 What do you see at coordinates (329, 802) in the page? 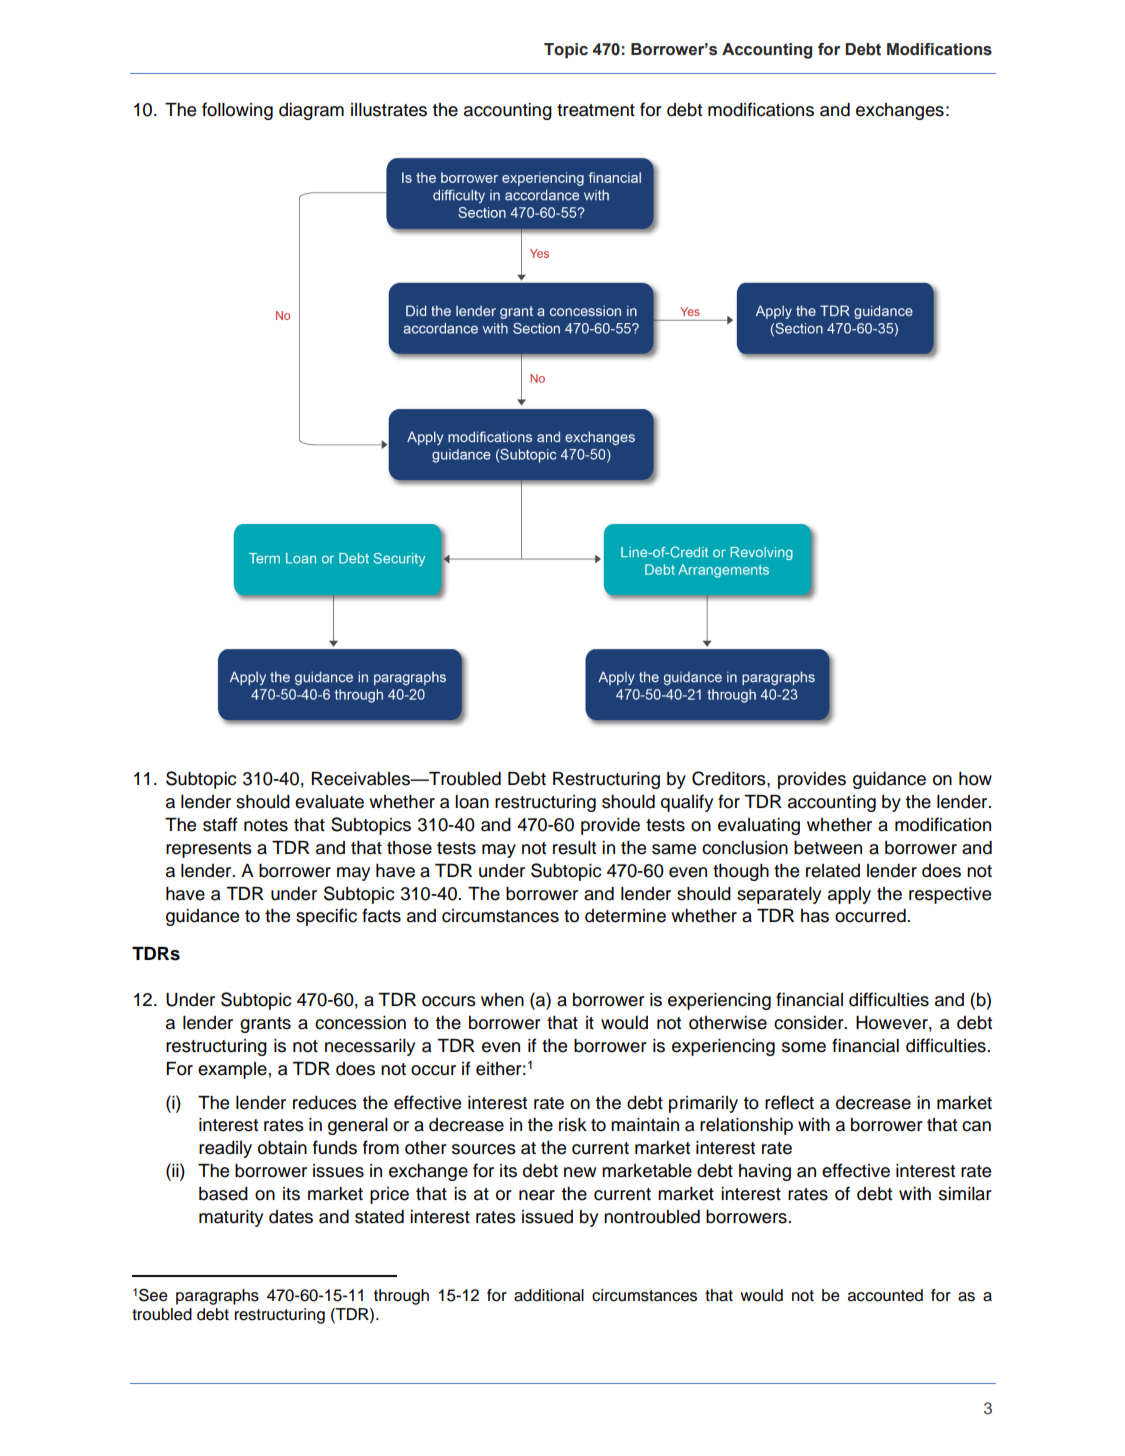
I see `evaluate` at bounding box center [329, 802].
